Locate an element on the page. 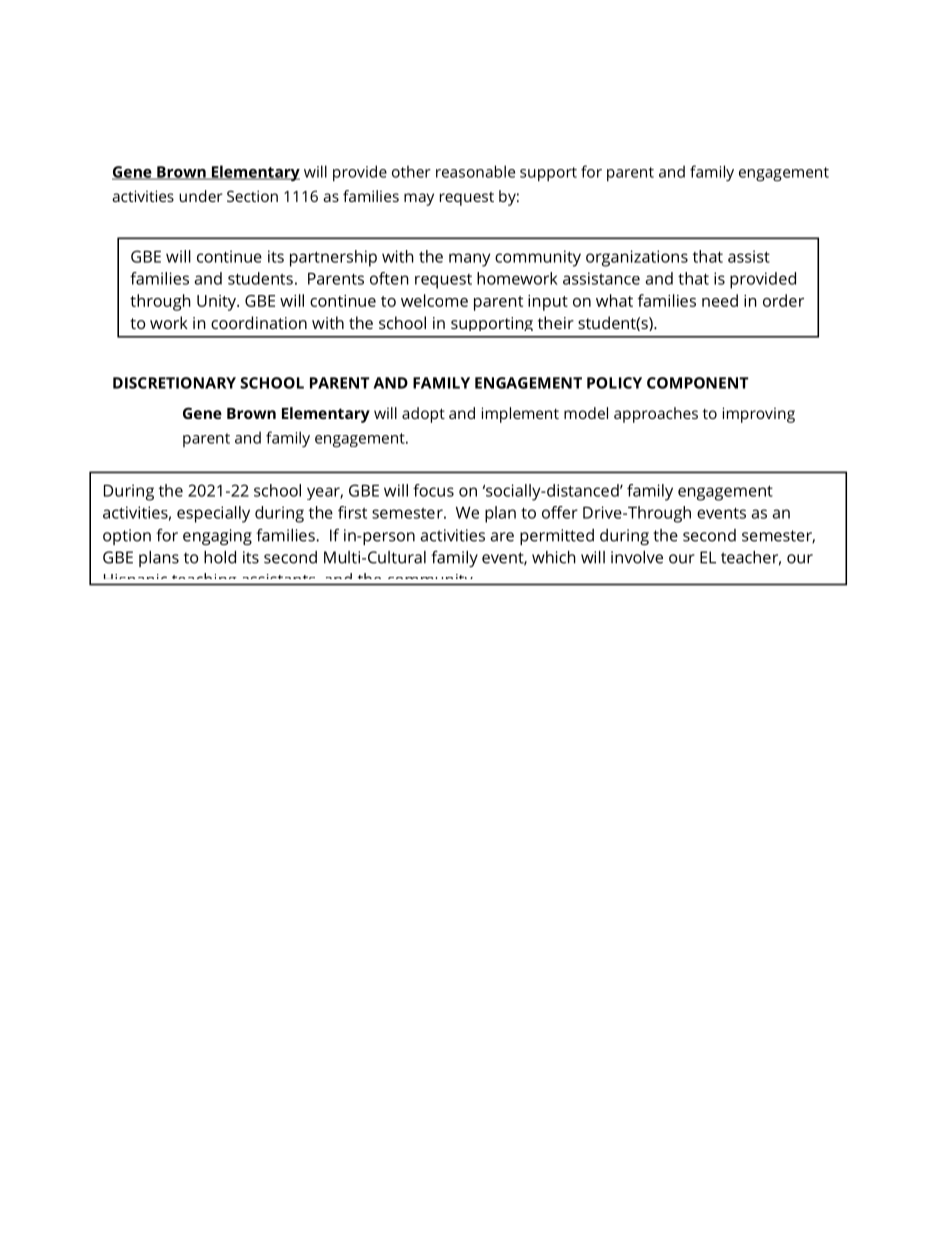 The height and width of the image is (1233, 952). COMPONENT is located at coordinates (698, 383).
